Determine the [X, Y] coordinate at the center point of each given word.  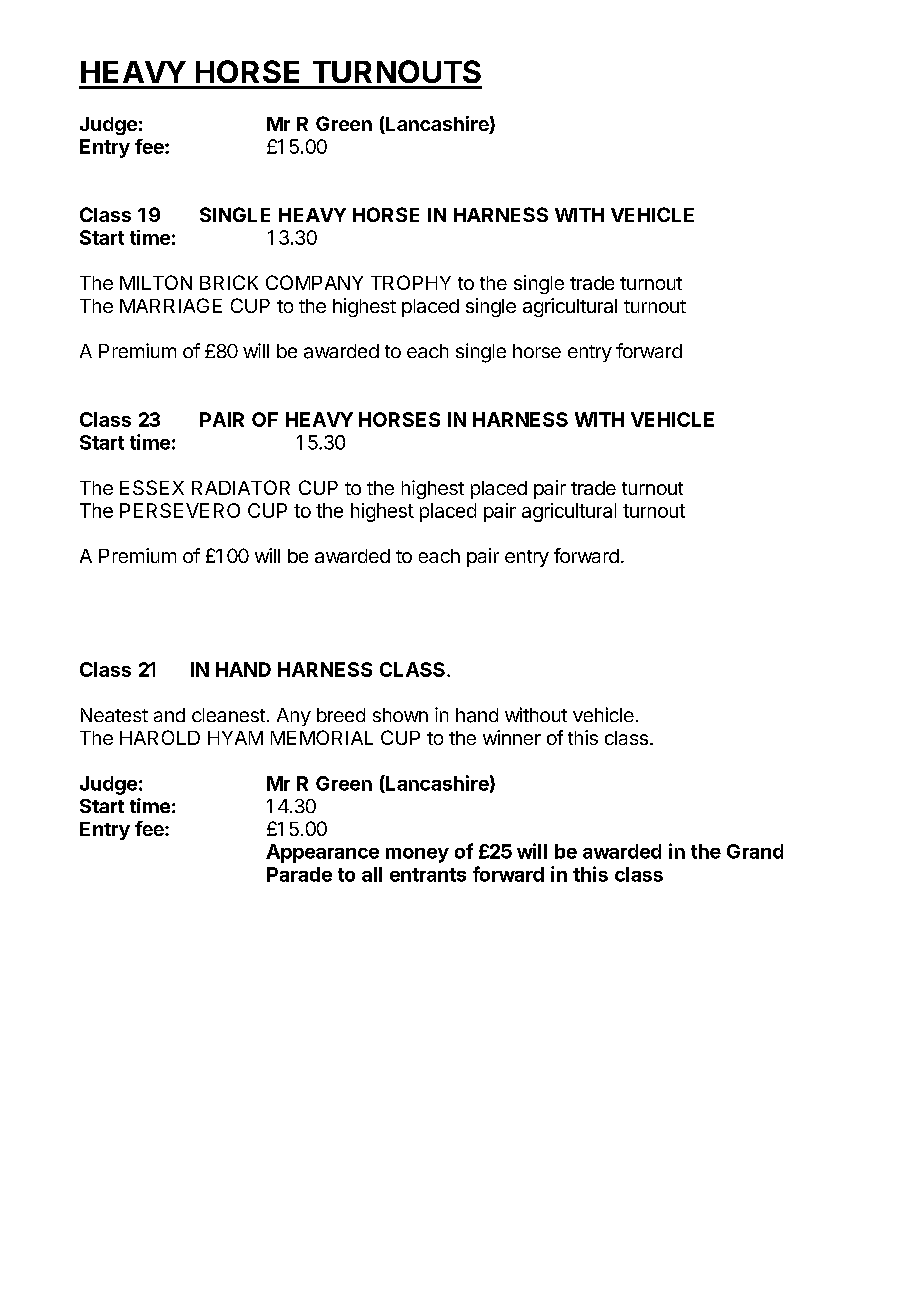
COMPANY [314, 282]
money [417, 855]
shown [400, 715]
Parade [299, 874]
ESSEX [152, 487]
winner [512, 737]
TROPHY [411, 282]
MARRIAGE [171, 305]
